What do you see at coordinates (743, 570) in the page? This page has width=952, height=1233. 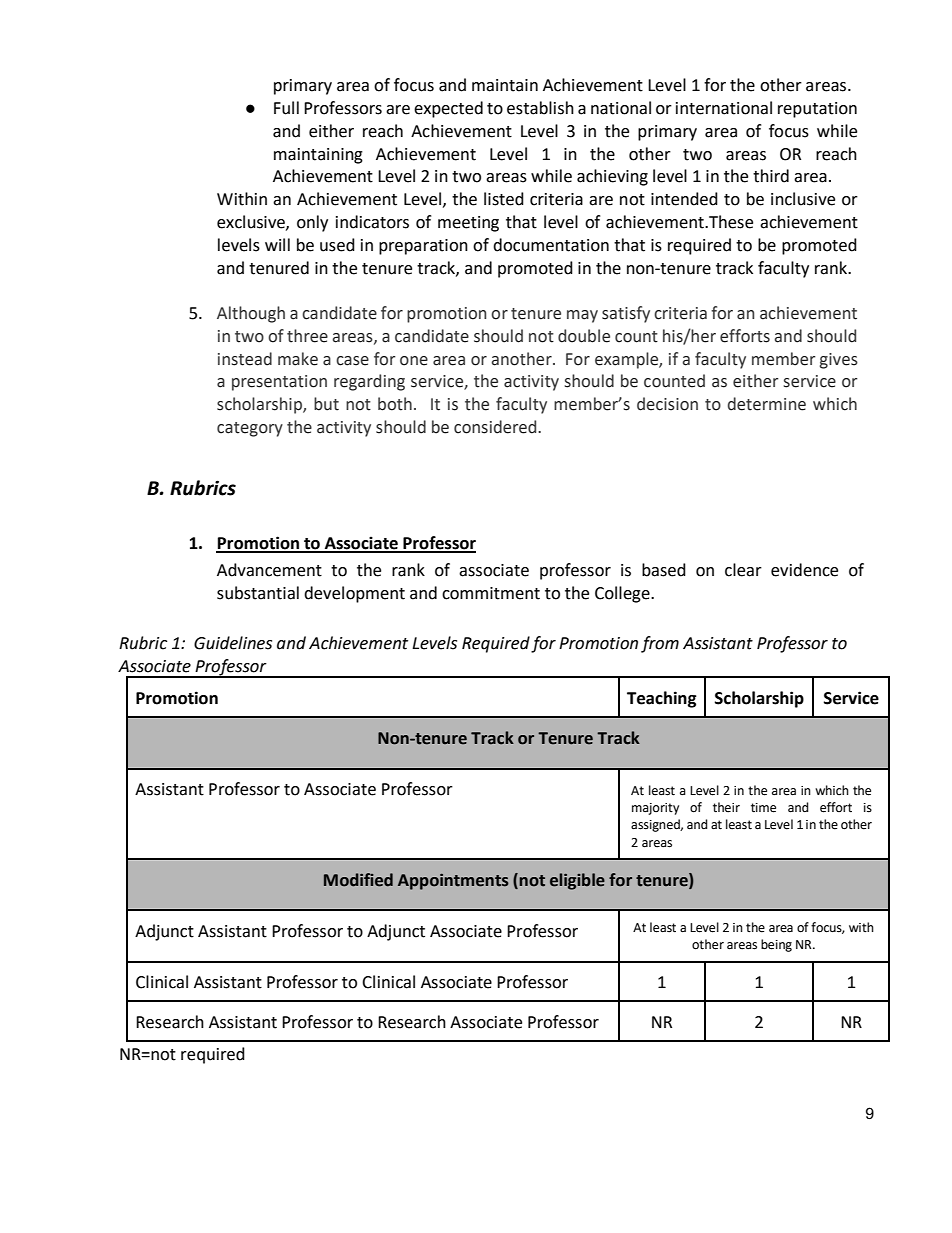 I see `clear` at bounding box center [743, 570].
